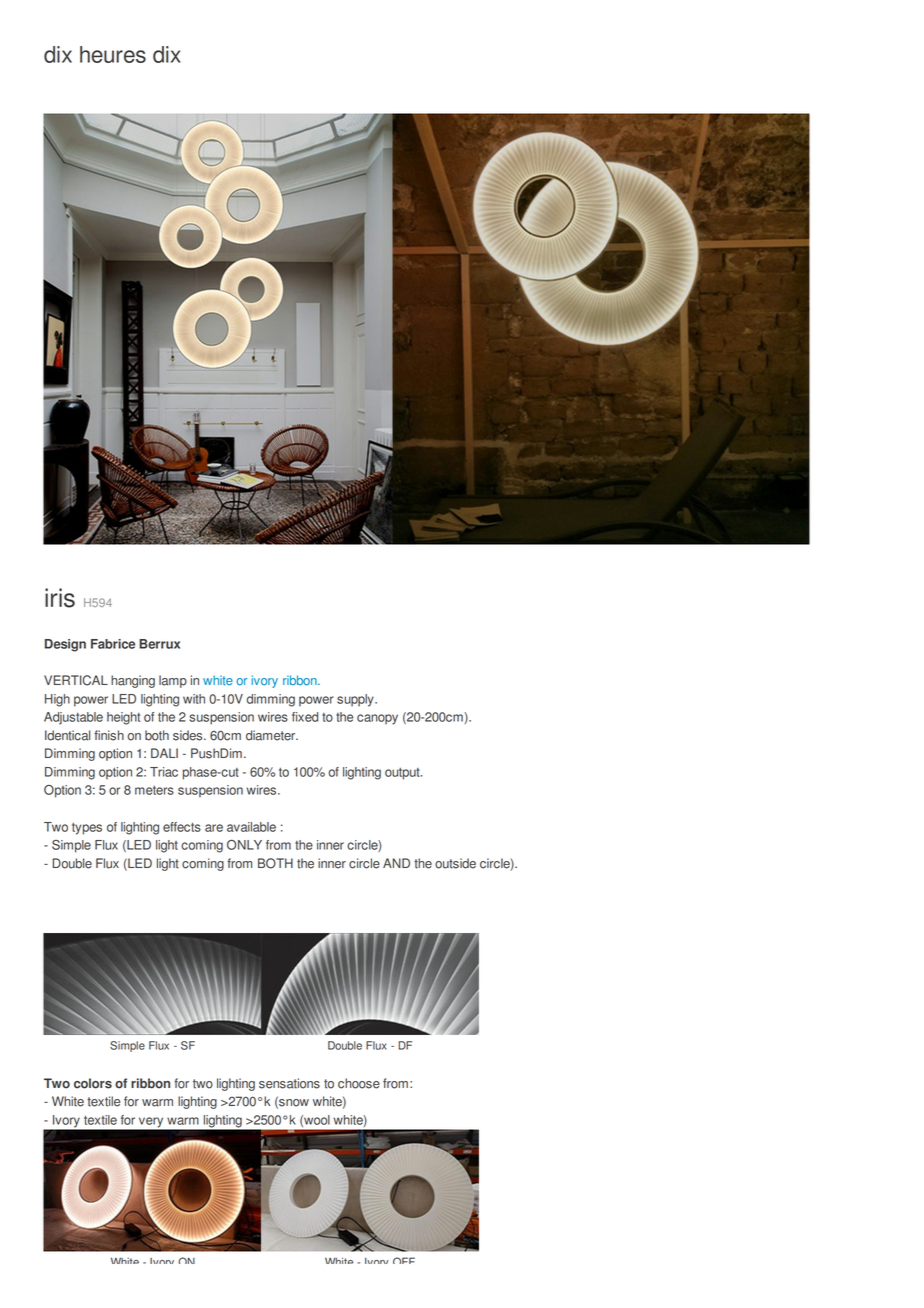 This screenshot has width=924, height=1308. I want to click on OFF, so click(404, 1260).
